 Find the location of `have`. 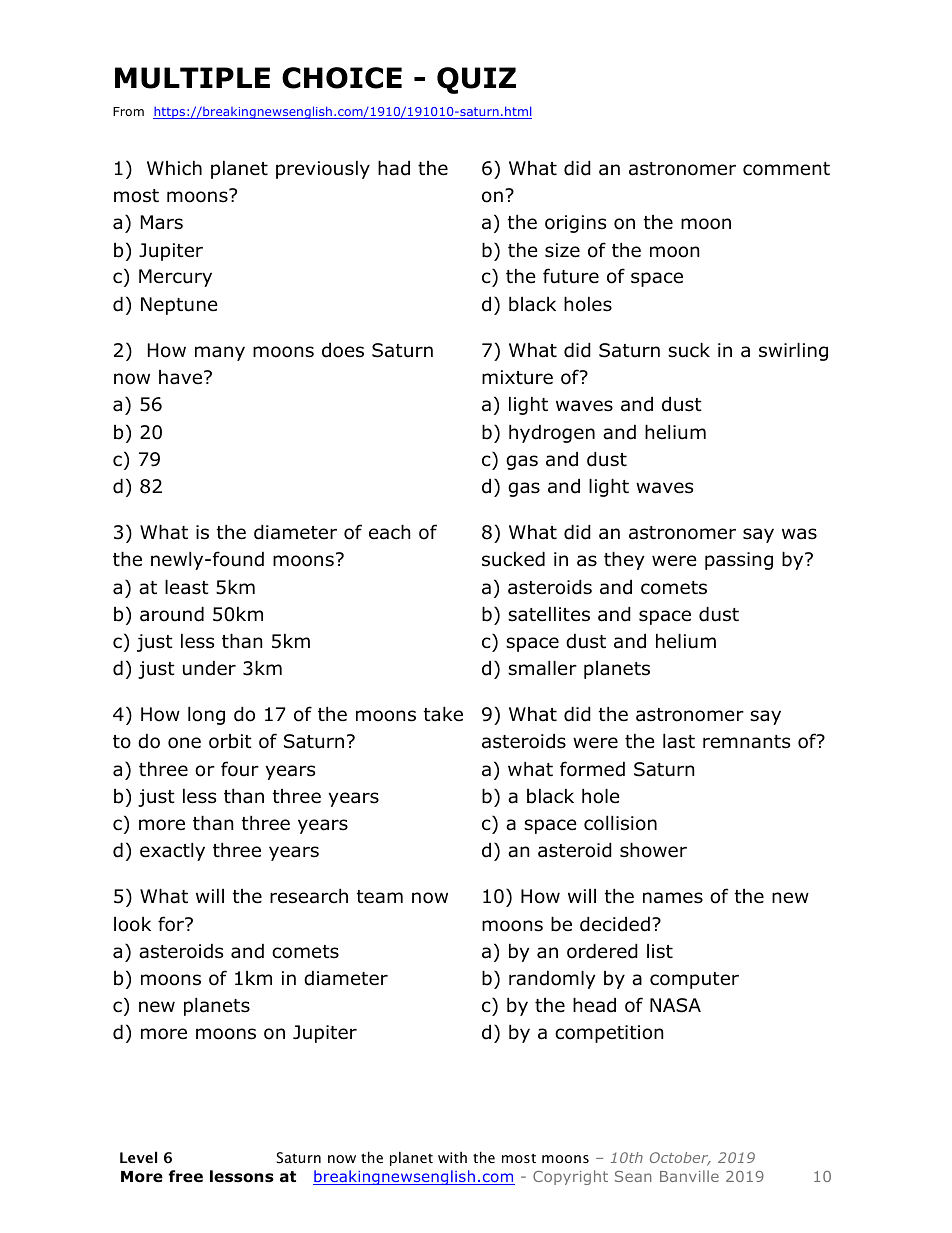

have is located at coordinates (180, 377).
